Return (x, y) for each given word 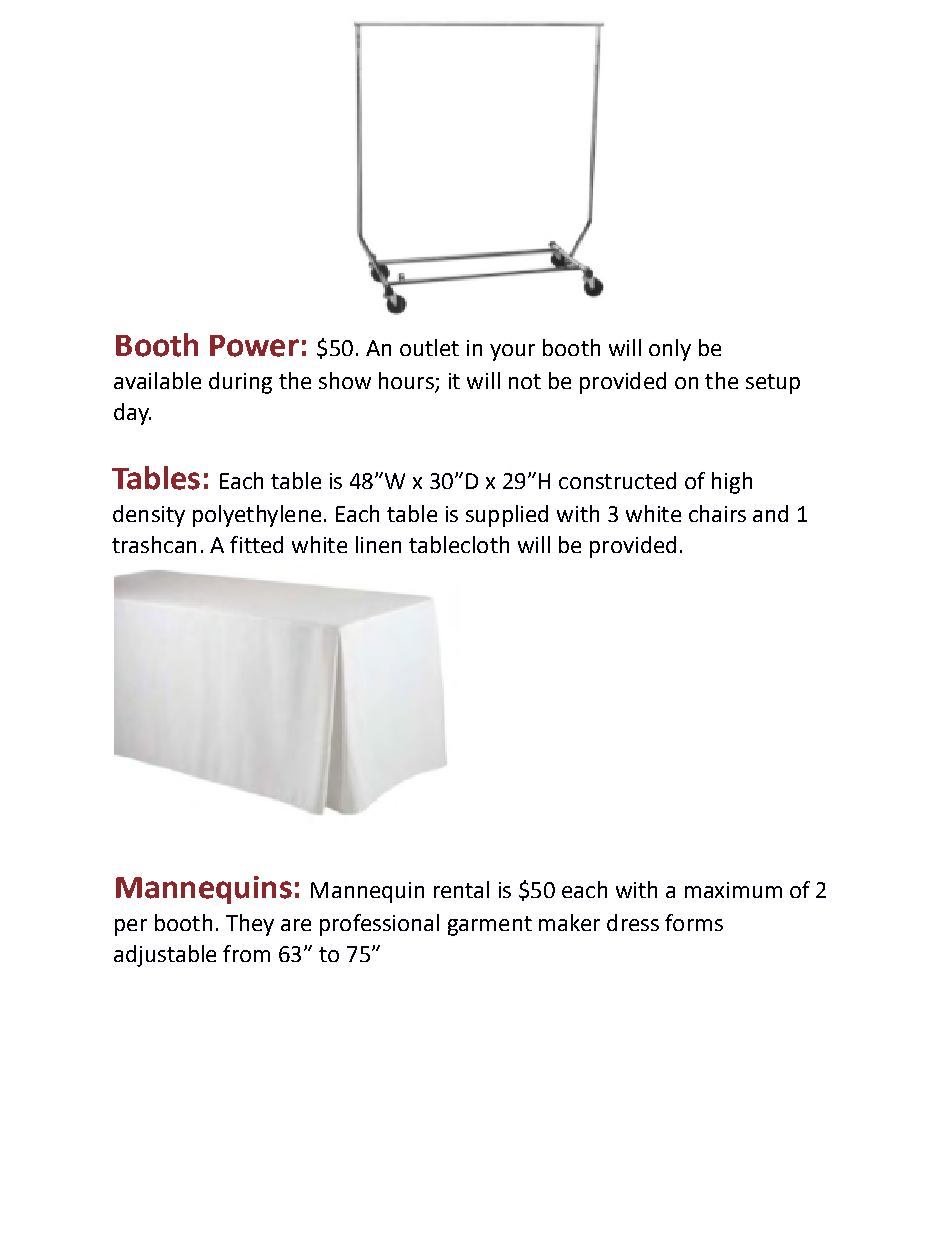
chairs (717, 513)
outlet (429, 347)
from (246, 953)
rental (461, 889)
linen (378, 544)
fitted (256, 544)
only (670, 350)
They (250, 925)
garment (490, 926)
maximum (733, 890)
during (240, 383)
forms (694, 922)
